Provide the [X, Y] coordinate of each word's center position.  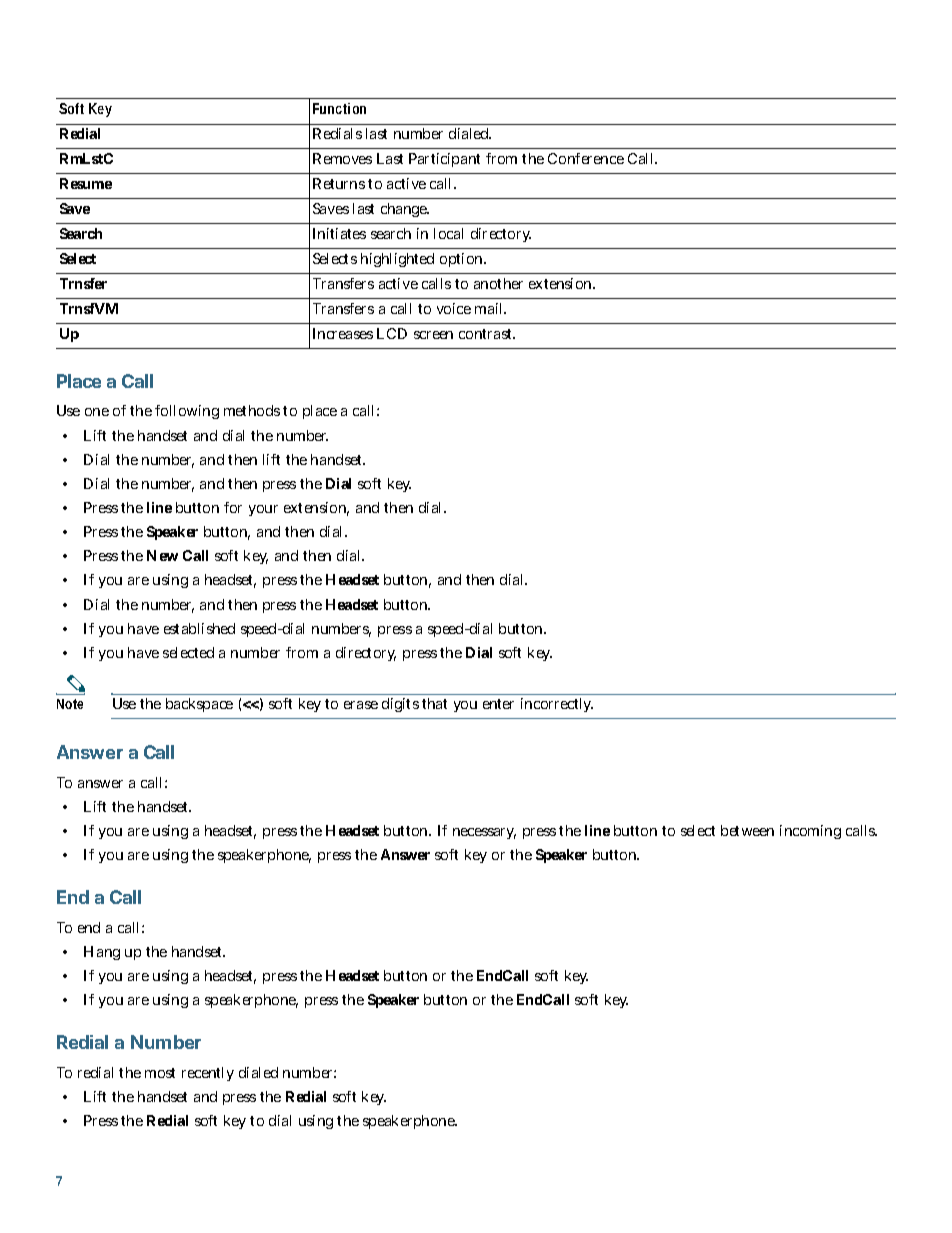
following [187, 412]
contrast [487, 334]
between [747, 830]
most [160, 1073]
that [434, 703]
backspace [199, 705]
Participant [444, 160]
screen [433, 335]
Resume [86, 183]
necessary [484, 833]
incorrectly [557, 705]
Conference [586, 158]
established [199, 628]
